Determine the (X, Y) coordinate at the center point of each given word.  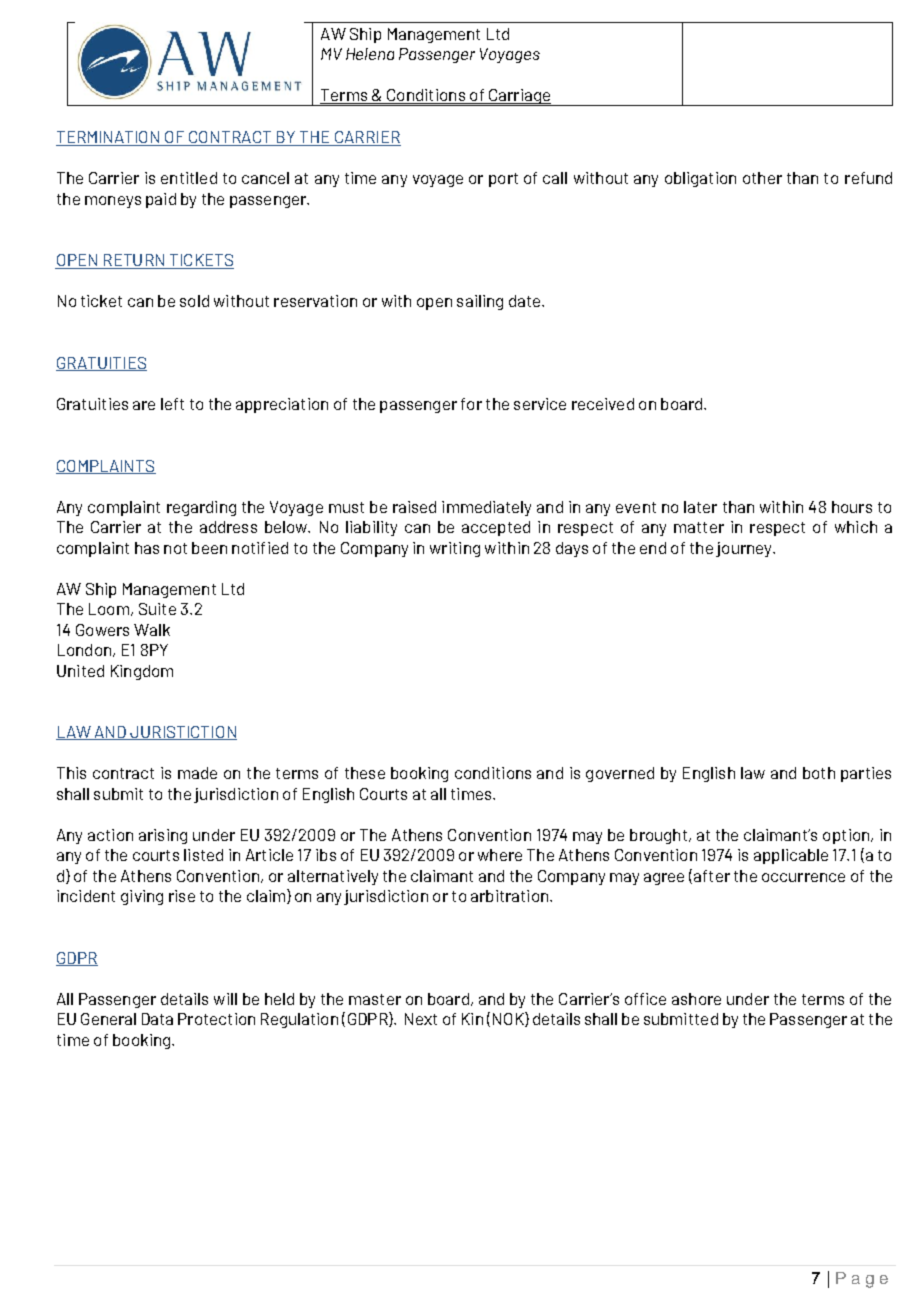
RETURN (134, 261)
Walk (152, 630)
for (471, 404)
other (762, 178)
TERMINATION (109, 138)
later (700, 507)
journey (745, 549)
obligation (700, 179)
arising (163, 836)
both (819, 773)
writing (455, 549)
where (500, 855)
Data (157, 1019)
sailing (480, 302)
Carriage (520, 97)
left (172, 404)
